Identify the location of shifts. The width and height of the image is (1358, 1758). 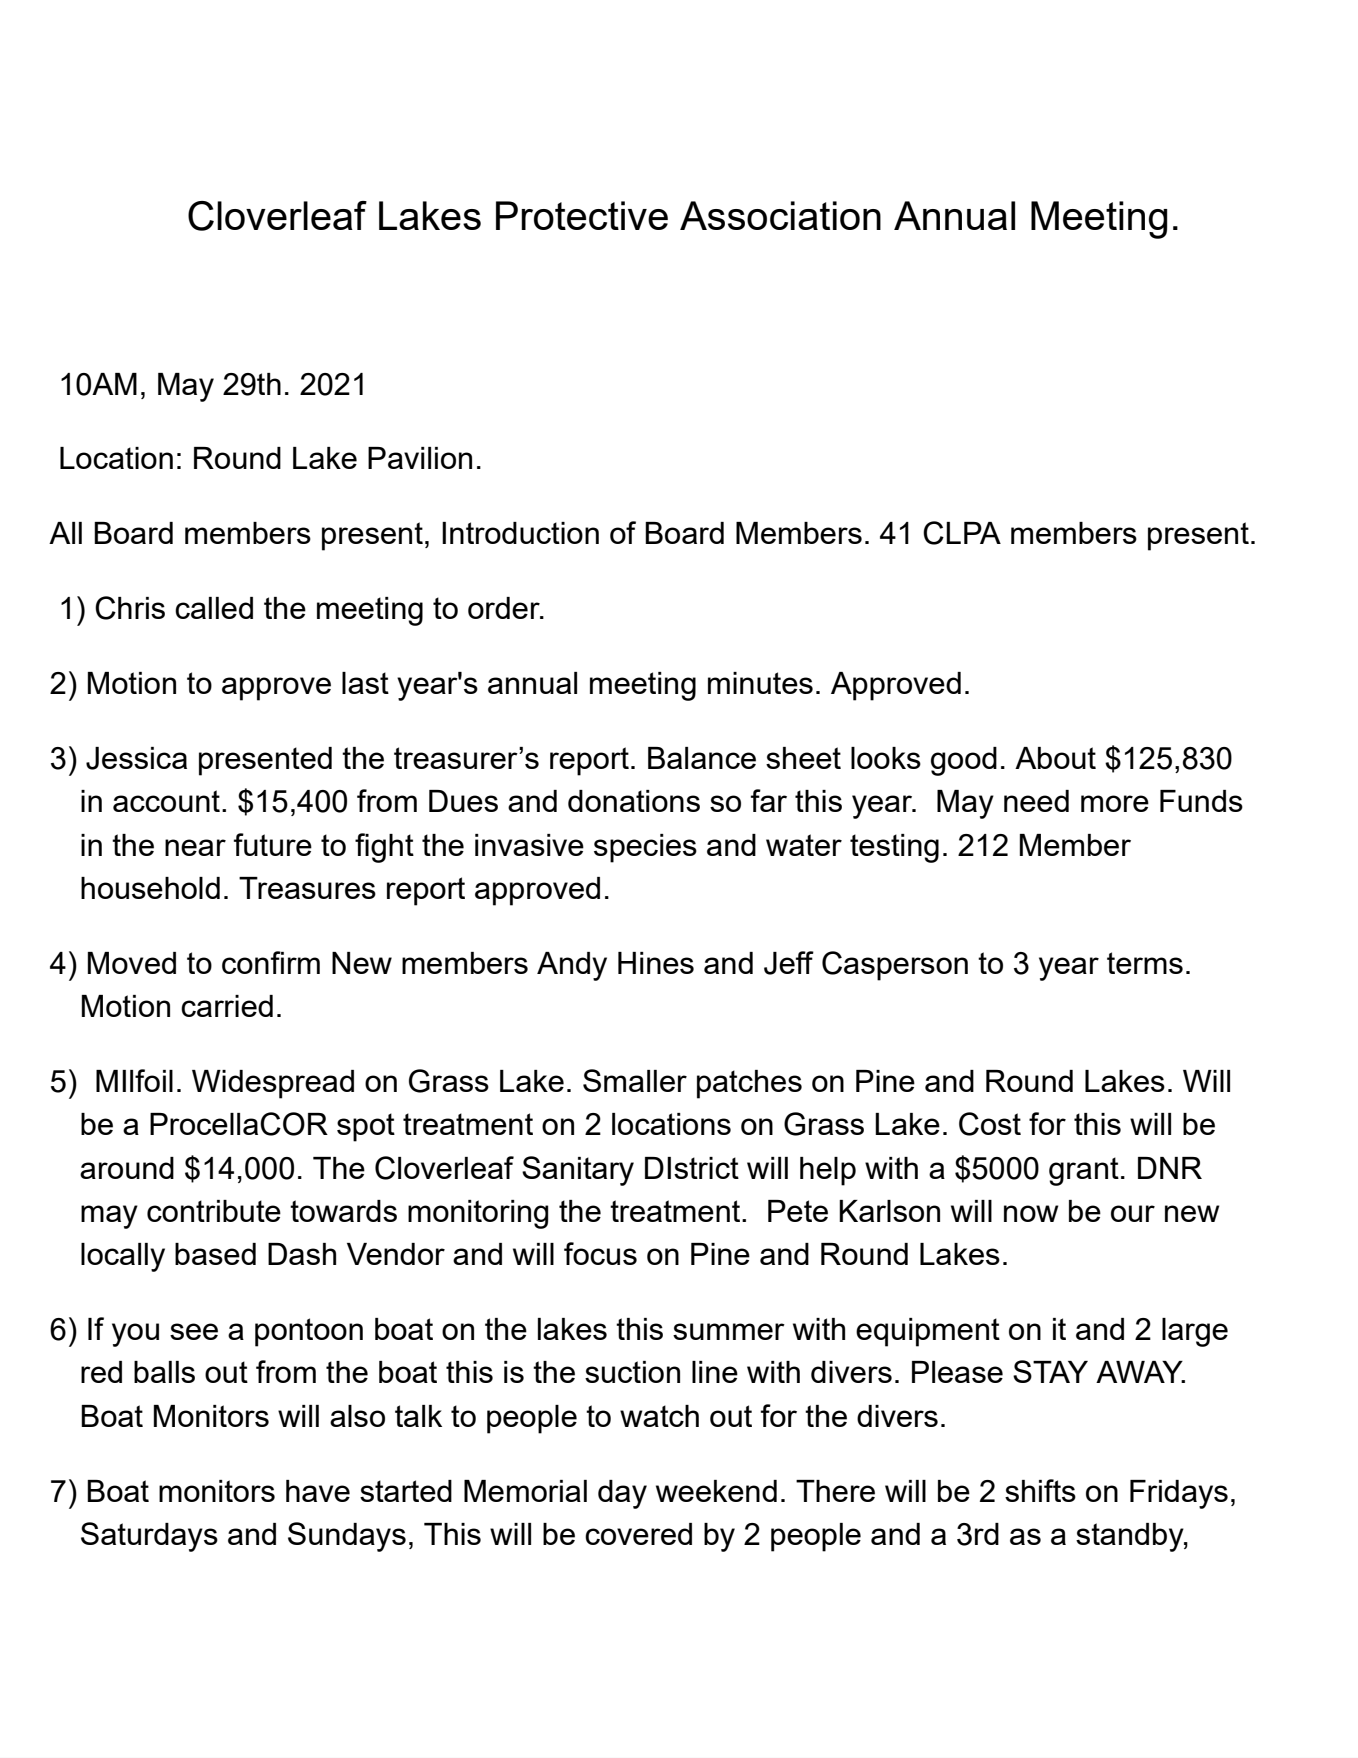
(1040, 1490).
